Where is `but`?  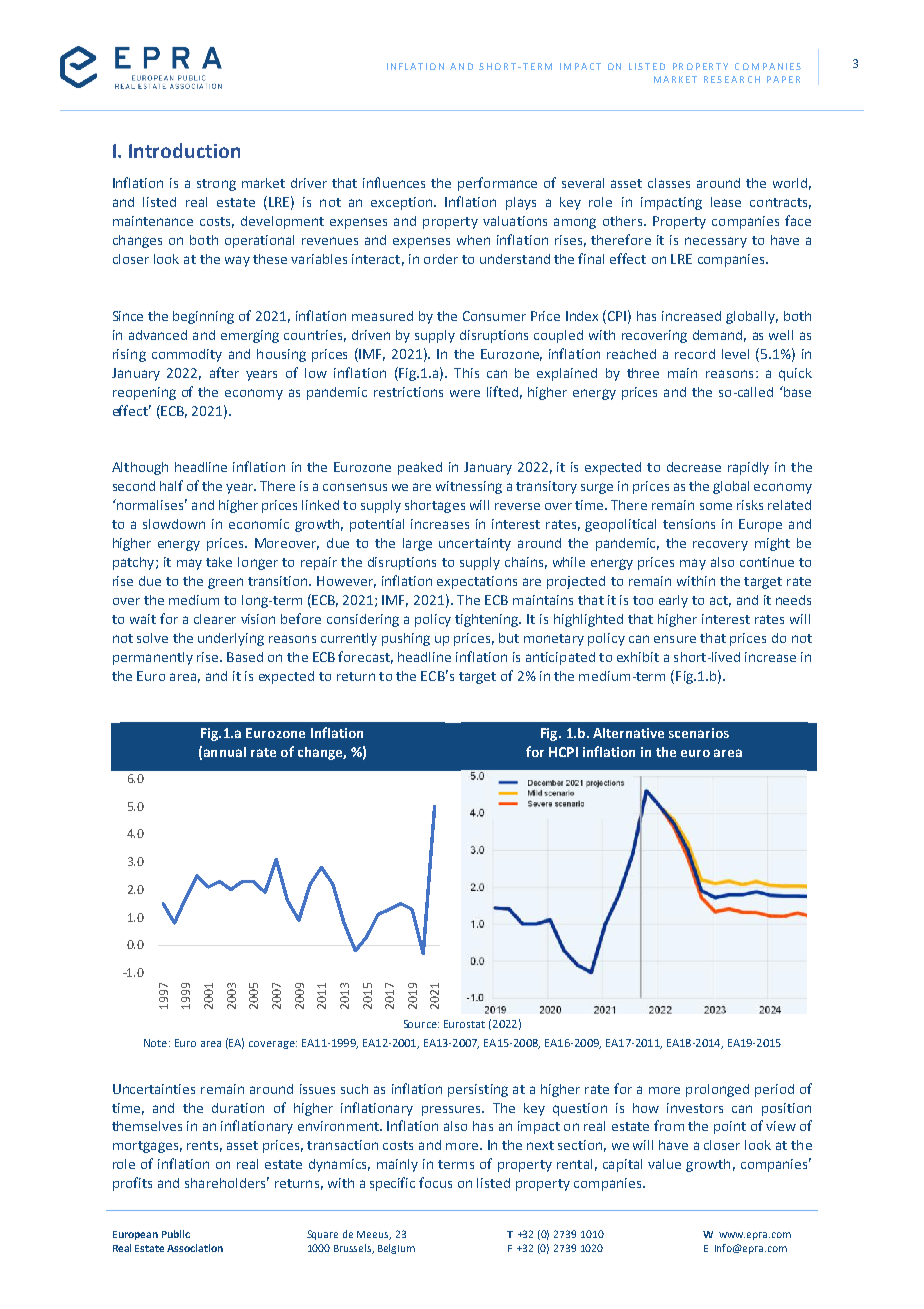
but is located at coordinates (509, 638).
